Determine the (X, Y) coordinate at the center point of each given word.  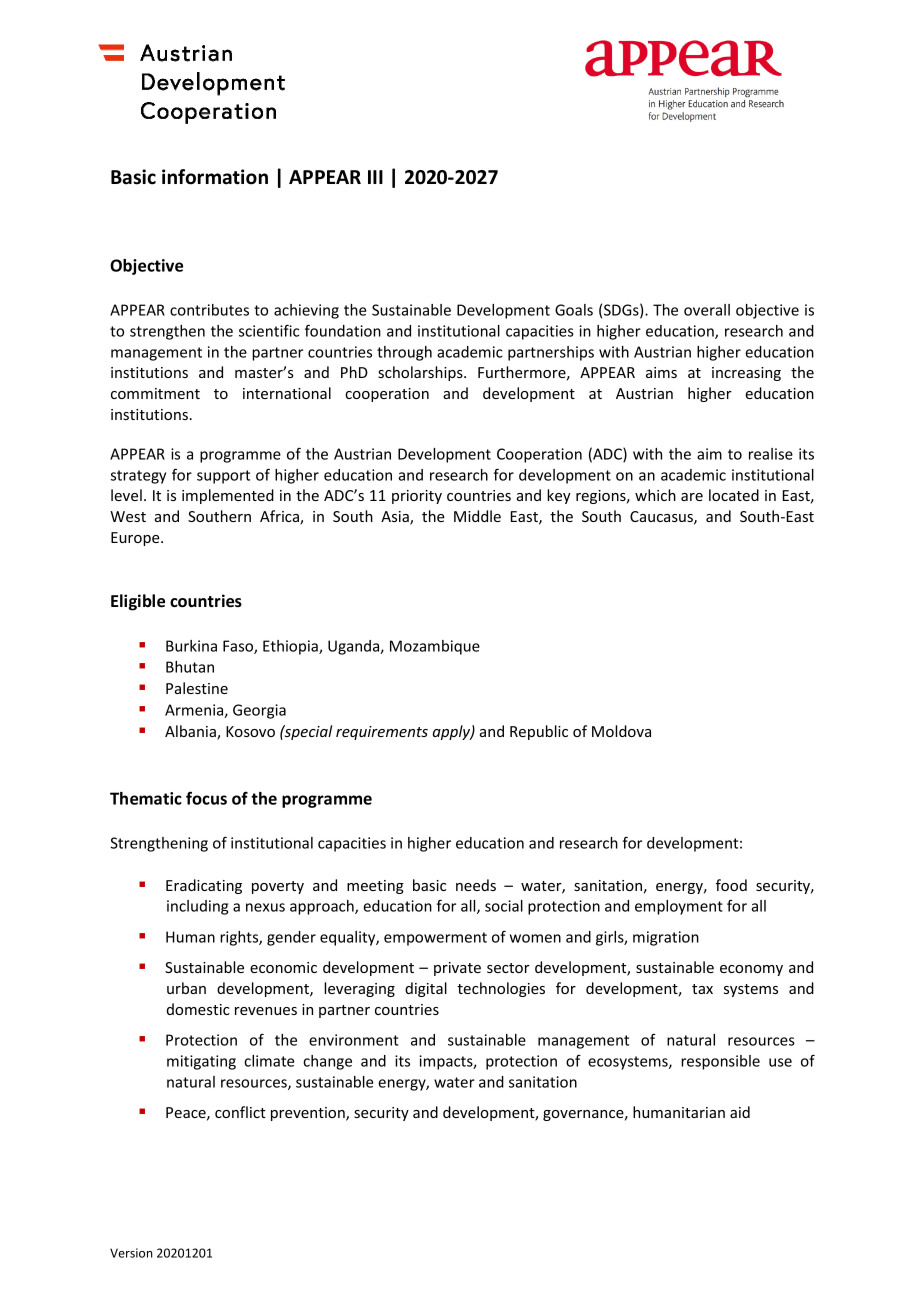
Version (131, 1253)
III (375, 177)
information (215, 177)
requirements (382, 733)
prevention (309, 1114)
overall (707, 310)
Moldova (621, 731)
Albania (191, 732)
